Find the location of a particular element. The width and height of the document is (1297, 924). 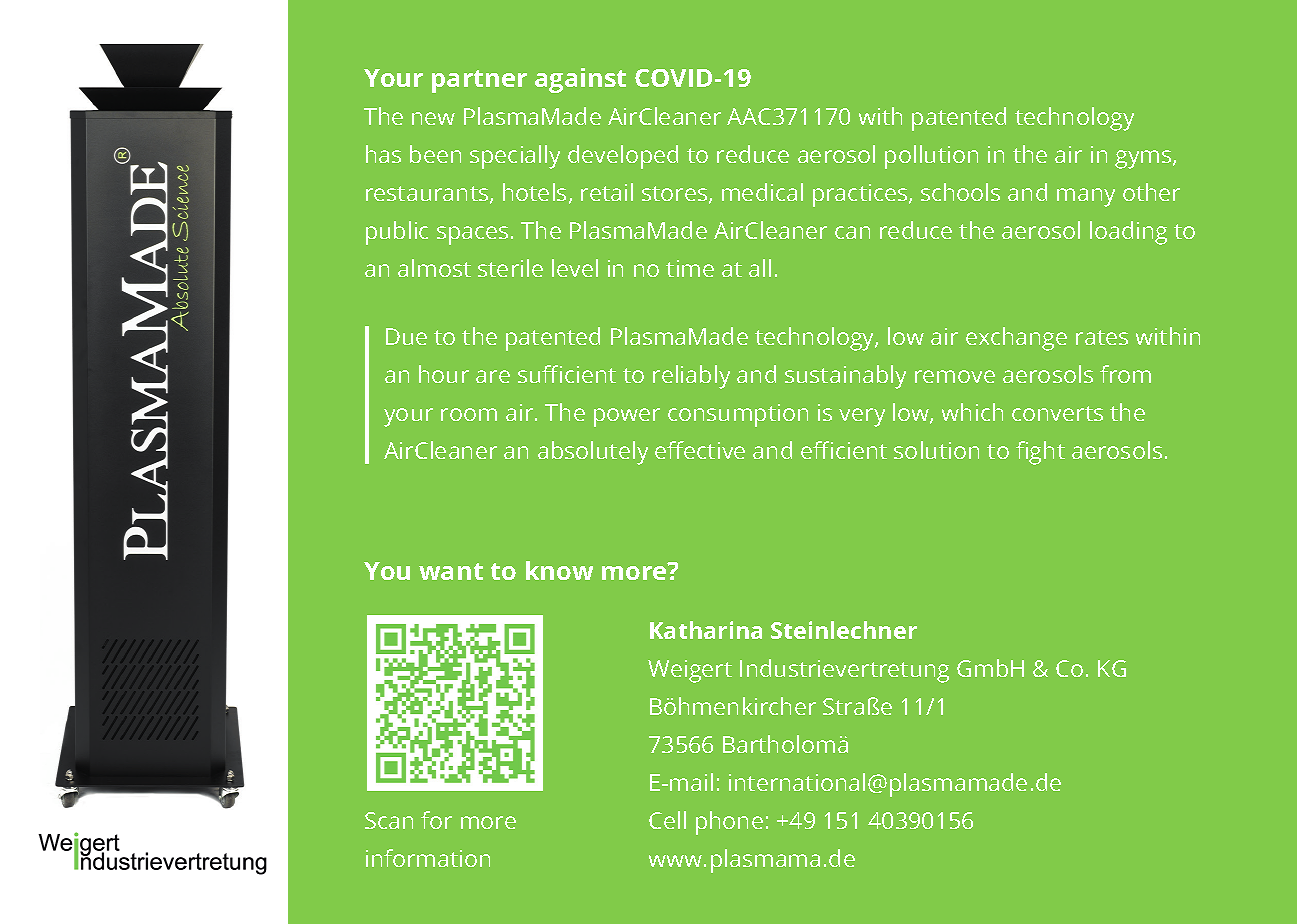

converts is located at coordinates (1057, 413).
